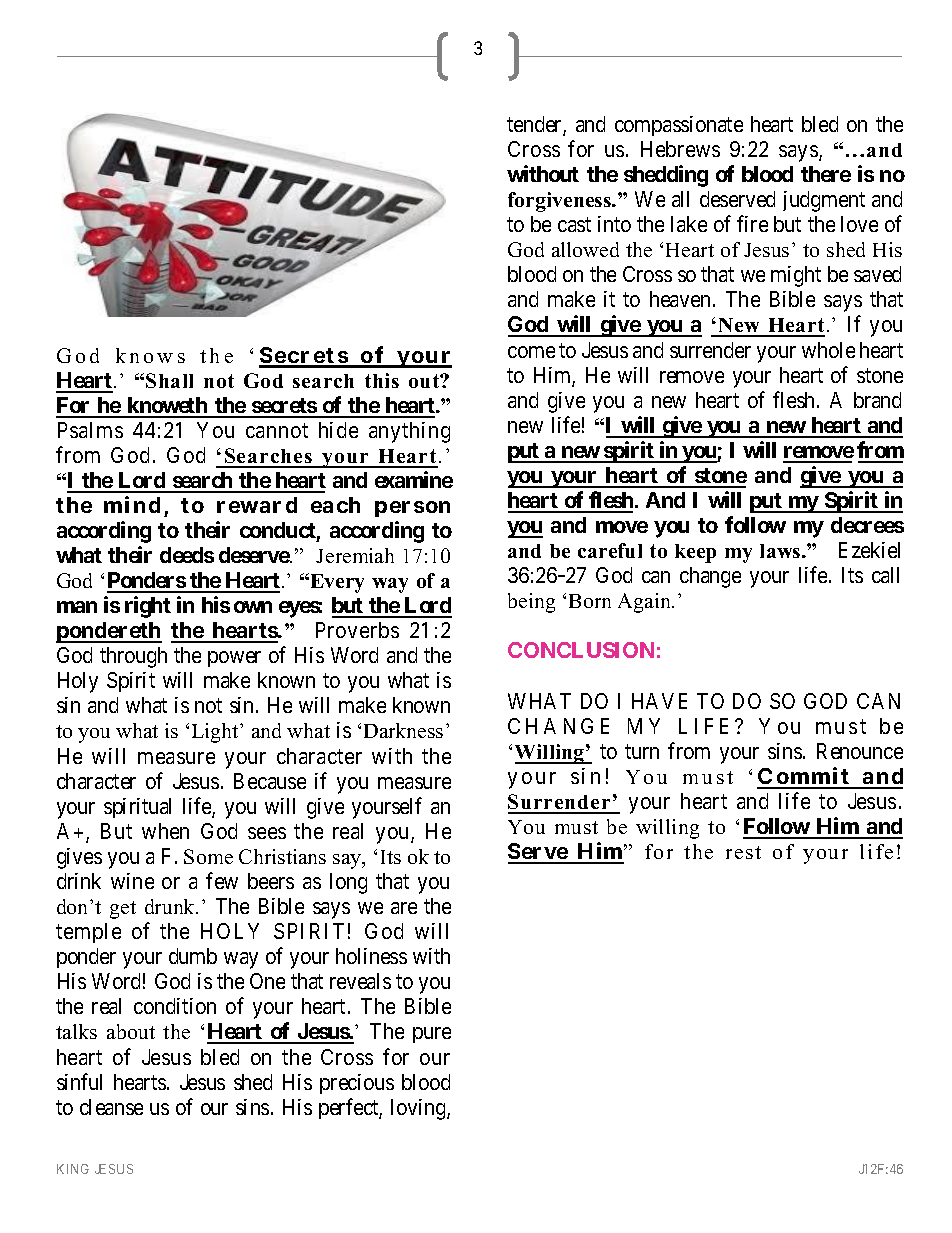  Describe the element at coordinates (885, 575) in the page. I see `call` at that location.
